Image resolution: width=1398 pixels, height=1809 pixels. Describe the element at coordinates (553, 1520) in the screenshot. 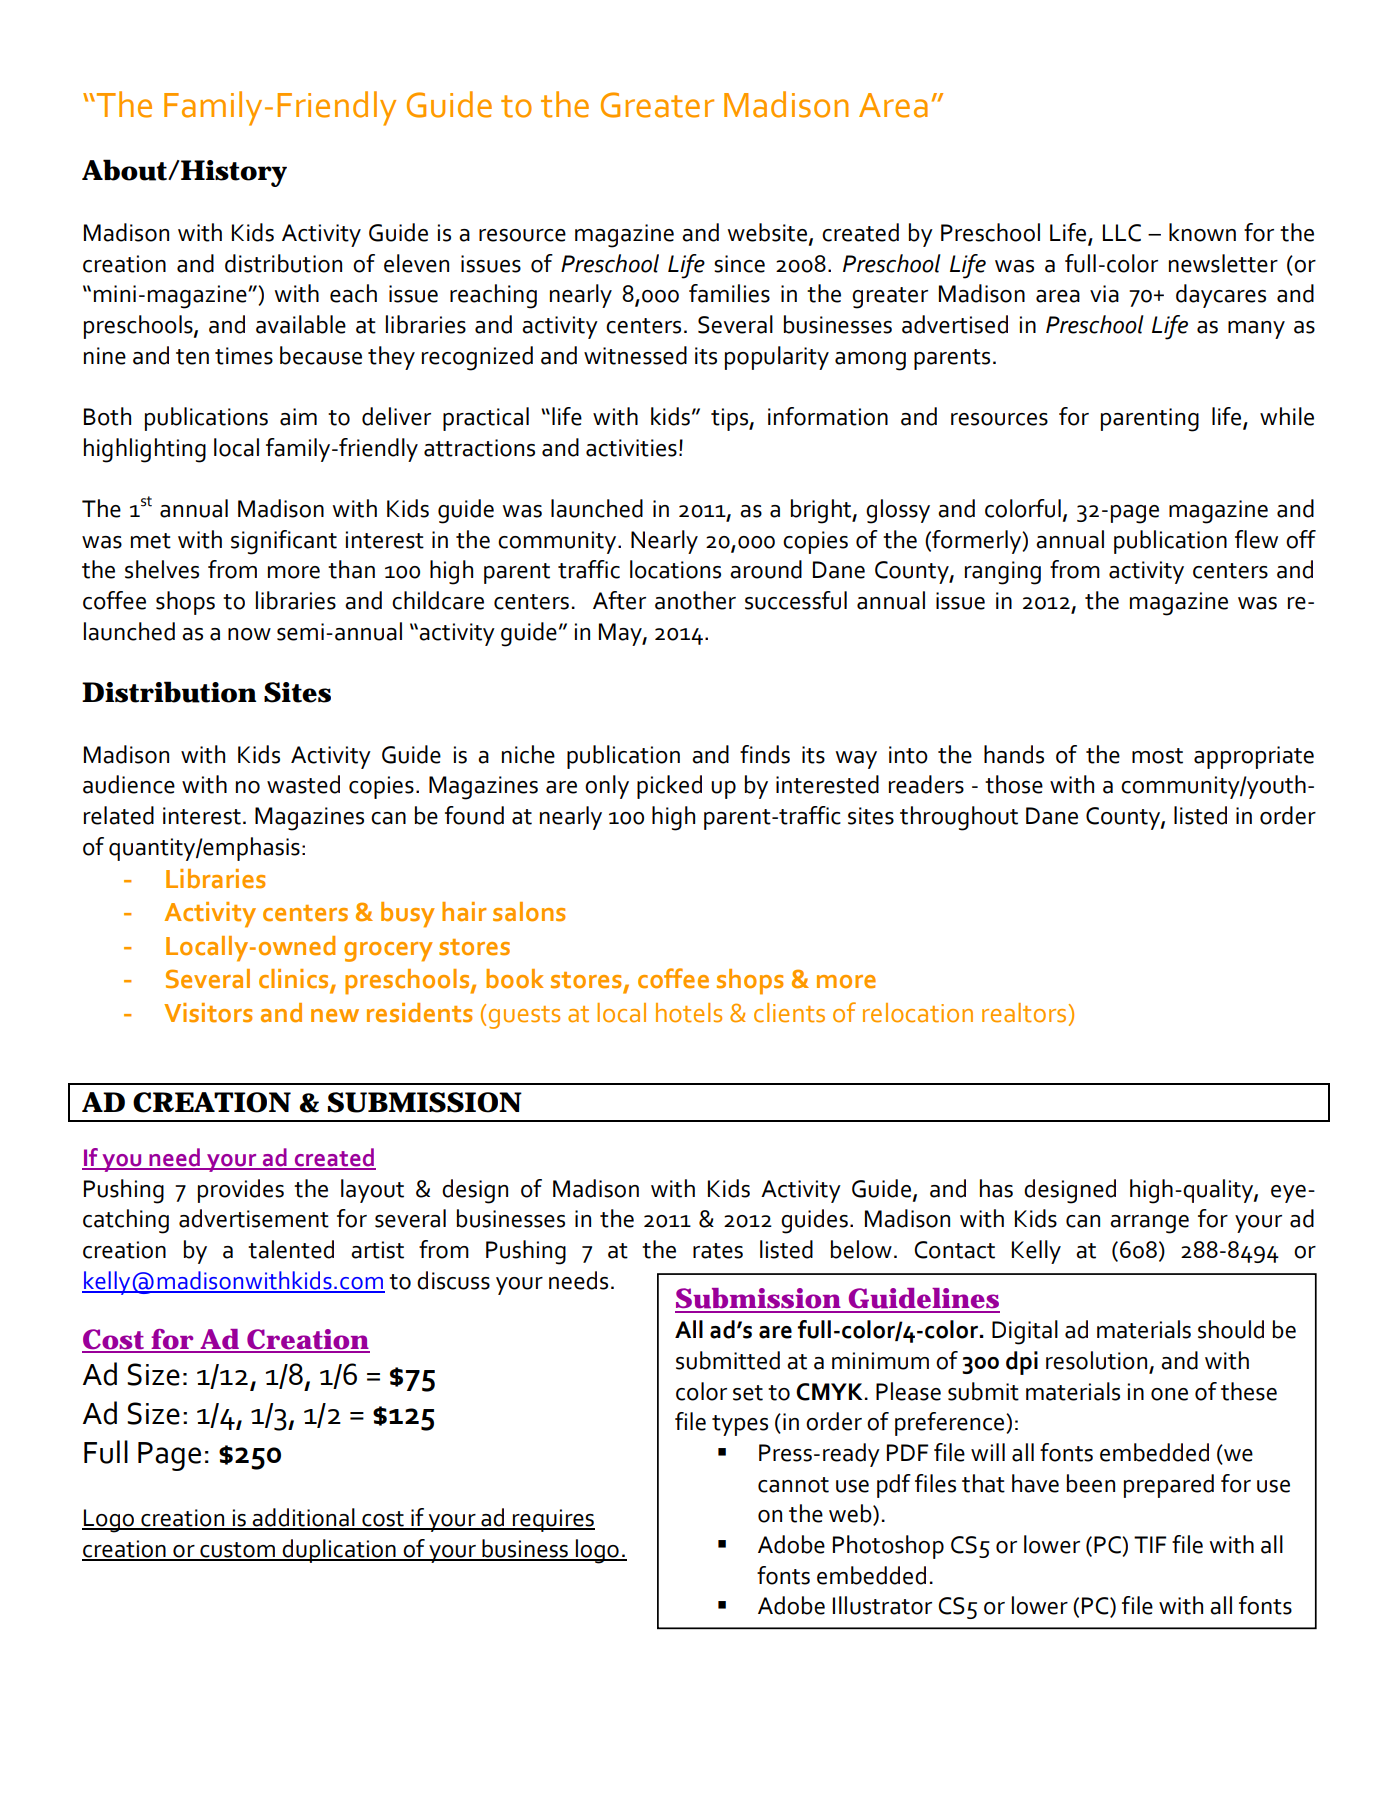

I see `requires` at that location.
